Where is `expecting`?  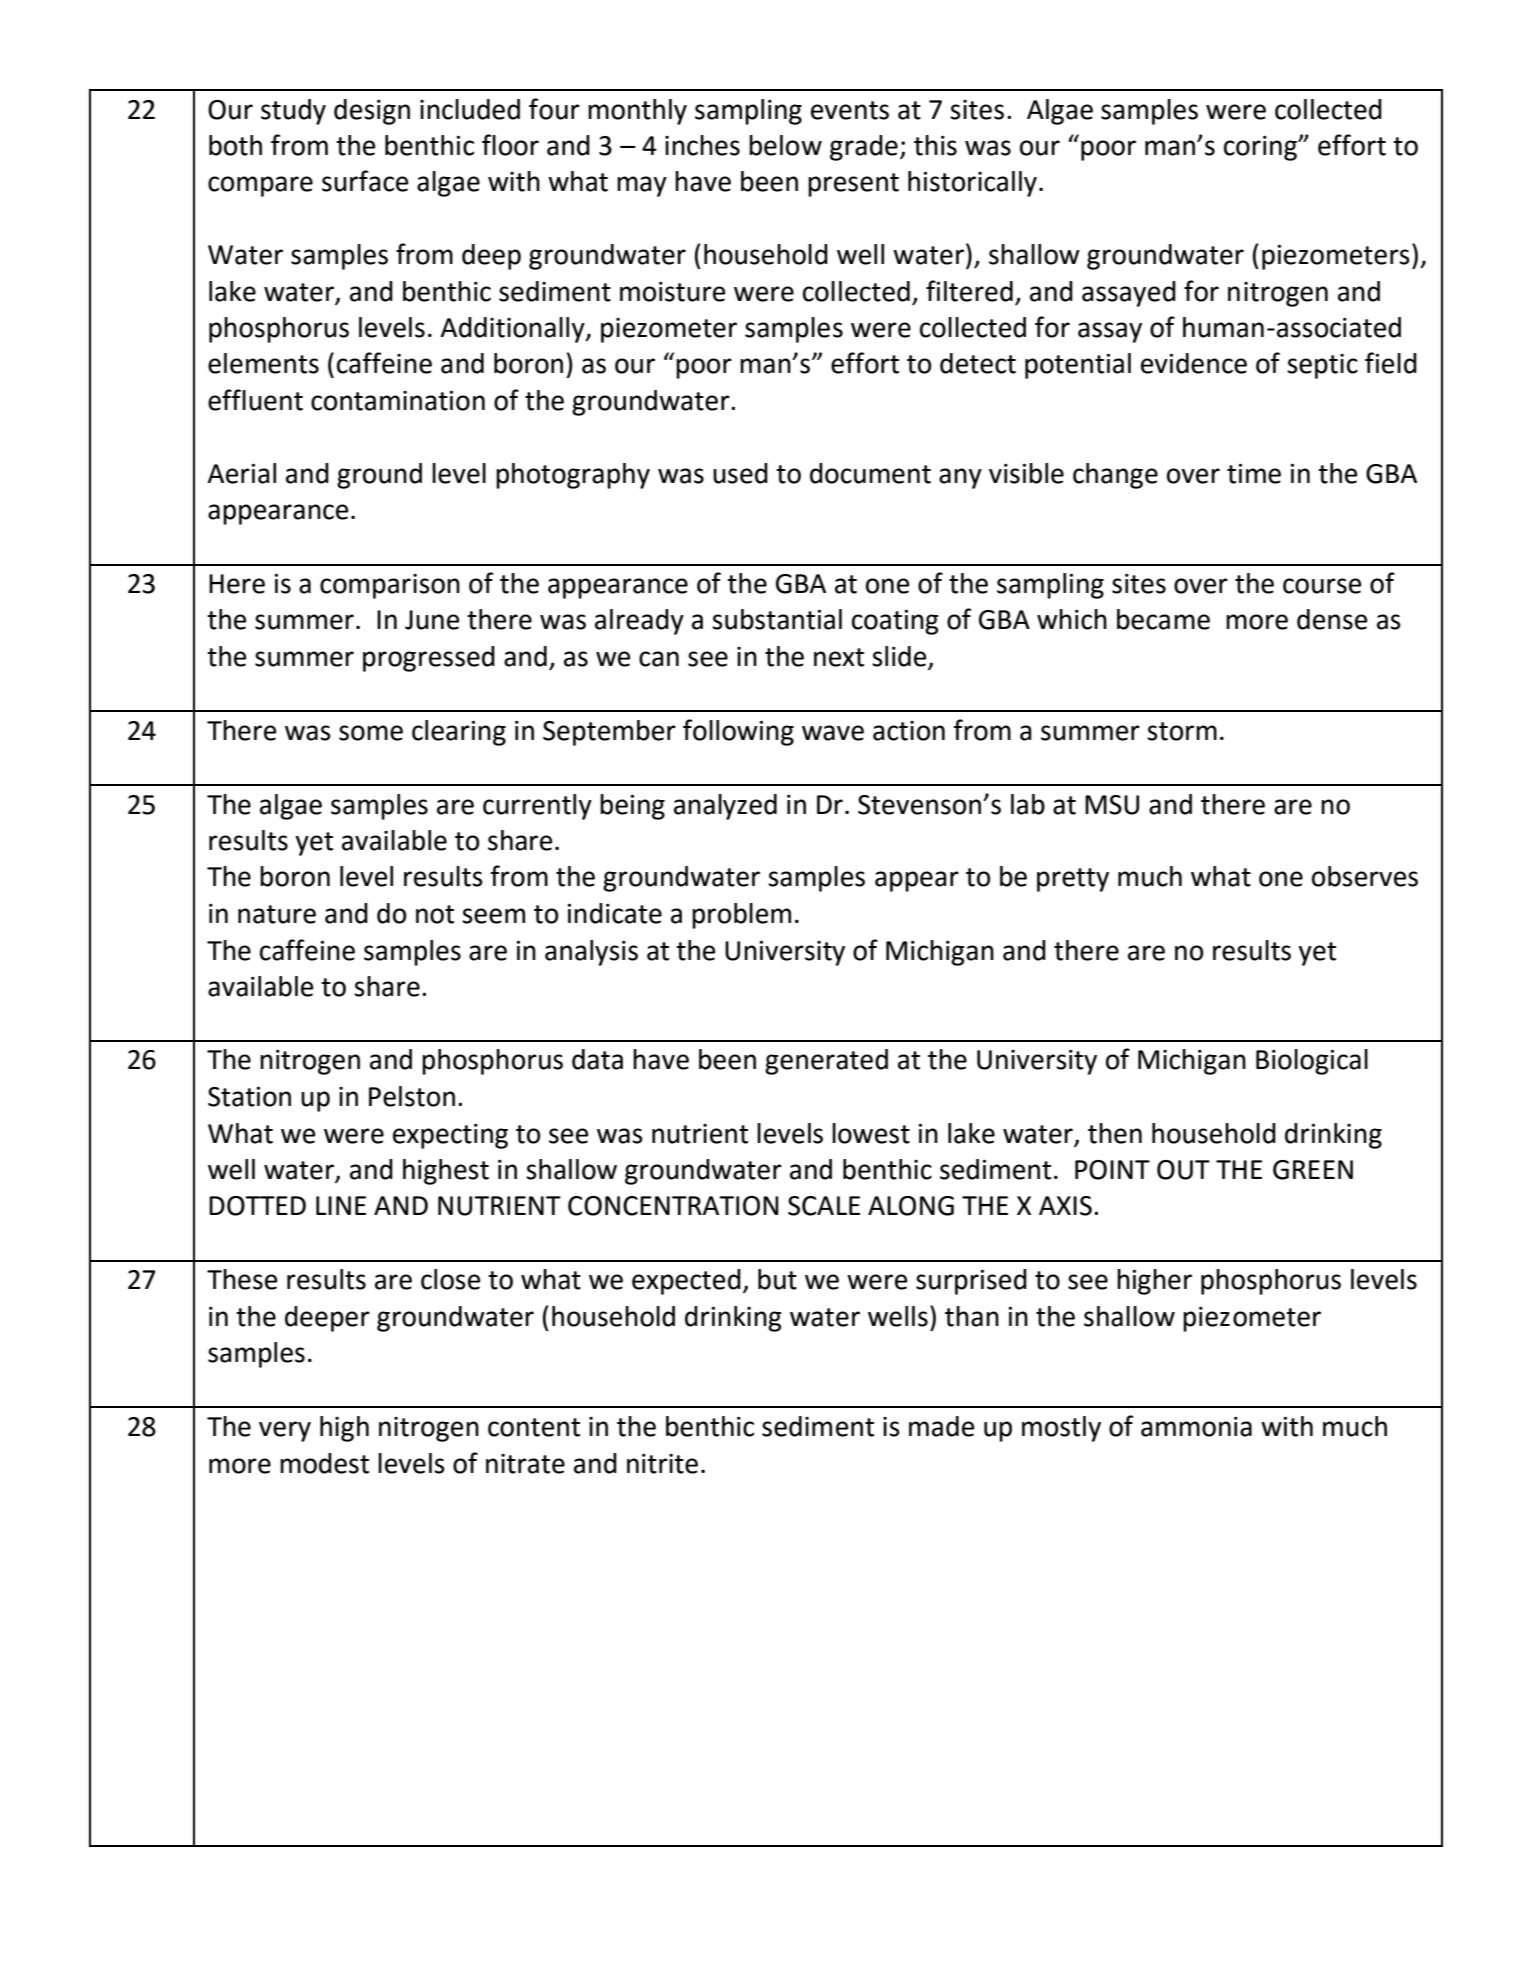 expecting is located at coordinates (450, 1136).
